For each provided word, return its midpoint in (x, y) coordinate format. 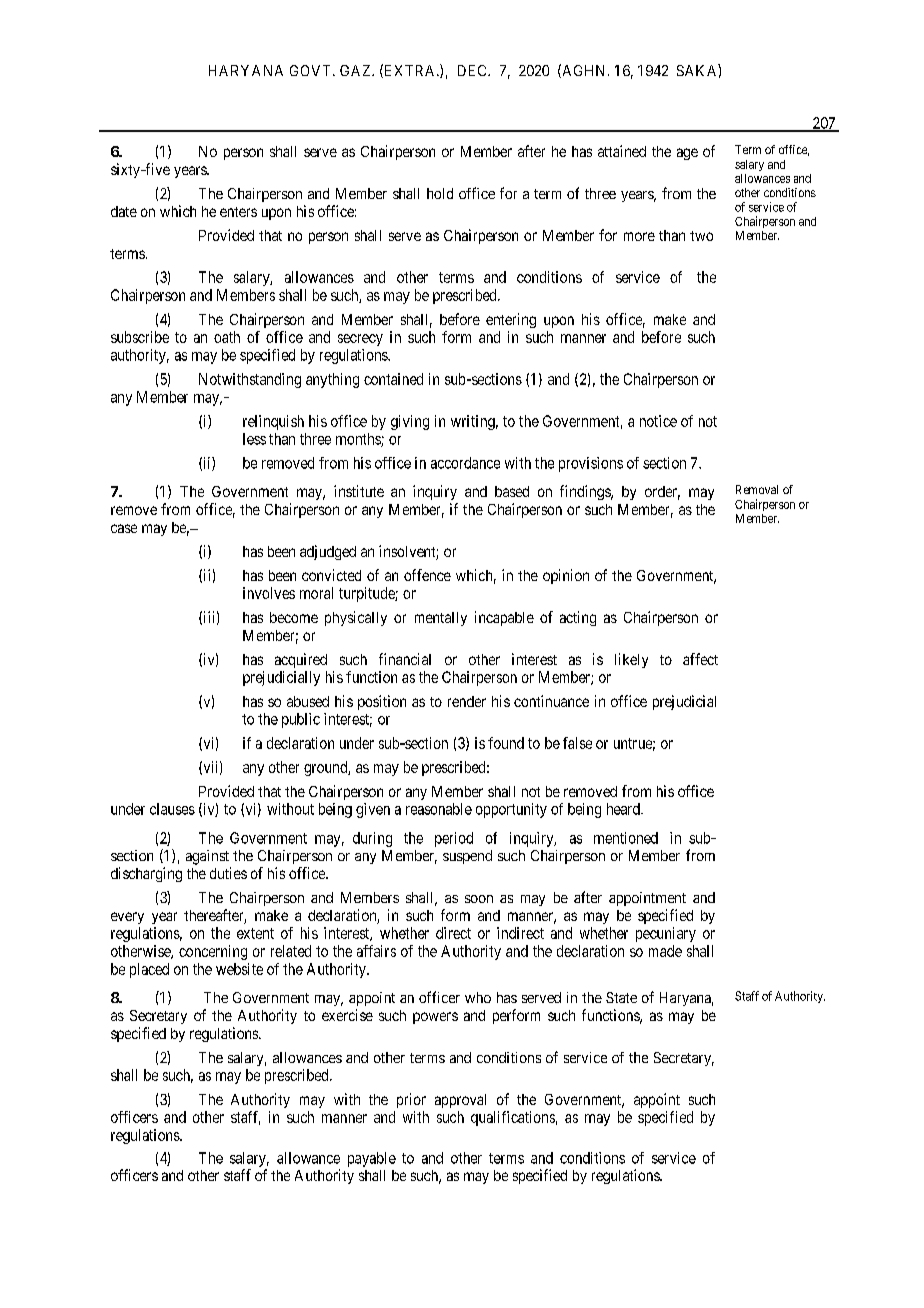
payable (372, 1159)
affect (700, 659)
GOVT (312, 70)
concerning (213, 952)
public (301, 720)
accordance (465, 463)
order (662, 493)
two (701, 236)
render (467, 701)
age (687, 154)
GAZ (356, 70)
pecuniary (666, 934)
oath (227, 337)
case (124, 528)
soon (479, 899)
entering (511, 320)
